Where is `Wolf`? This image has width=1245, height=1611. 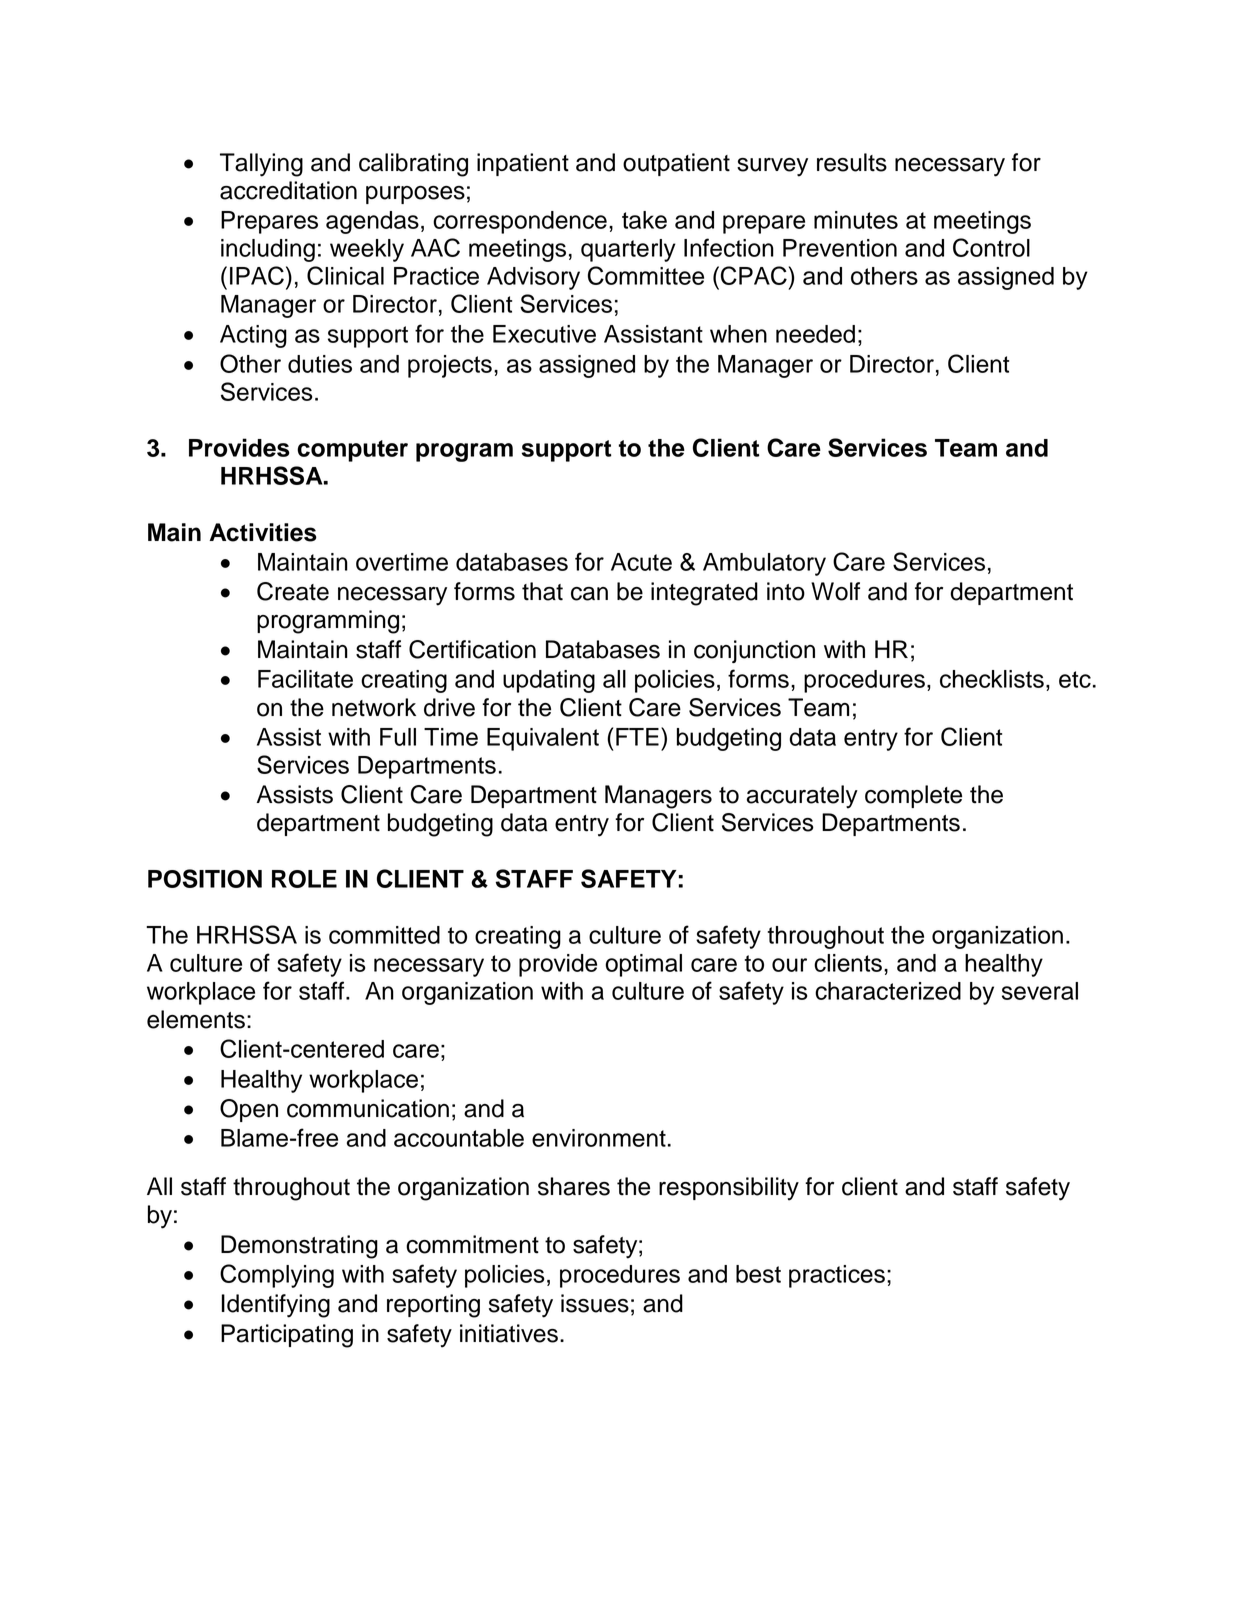
Wolf is located at coordinates (835, 591).
